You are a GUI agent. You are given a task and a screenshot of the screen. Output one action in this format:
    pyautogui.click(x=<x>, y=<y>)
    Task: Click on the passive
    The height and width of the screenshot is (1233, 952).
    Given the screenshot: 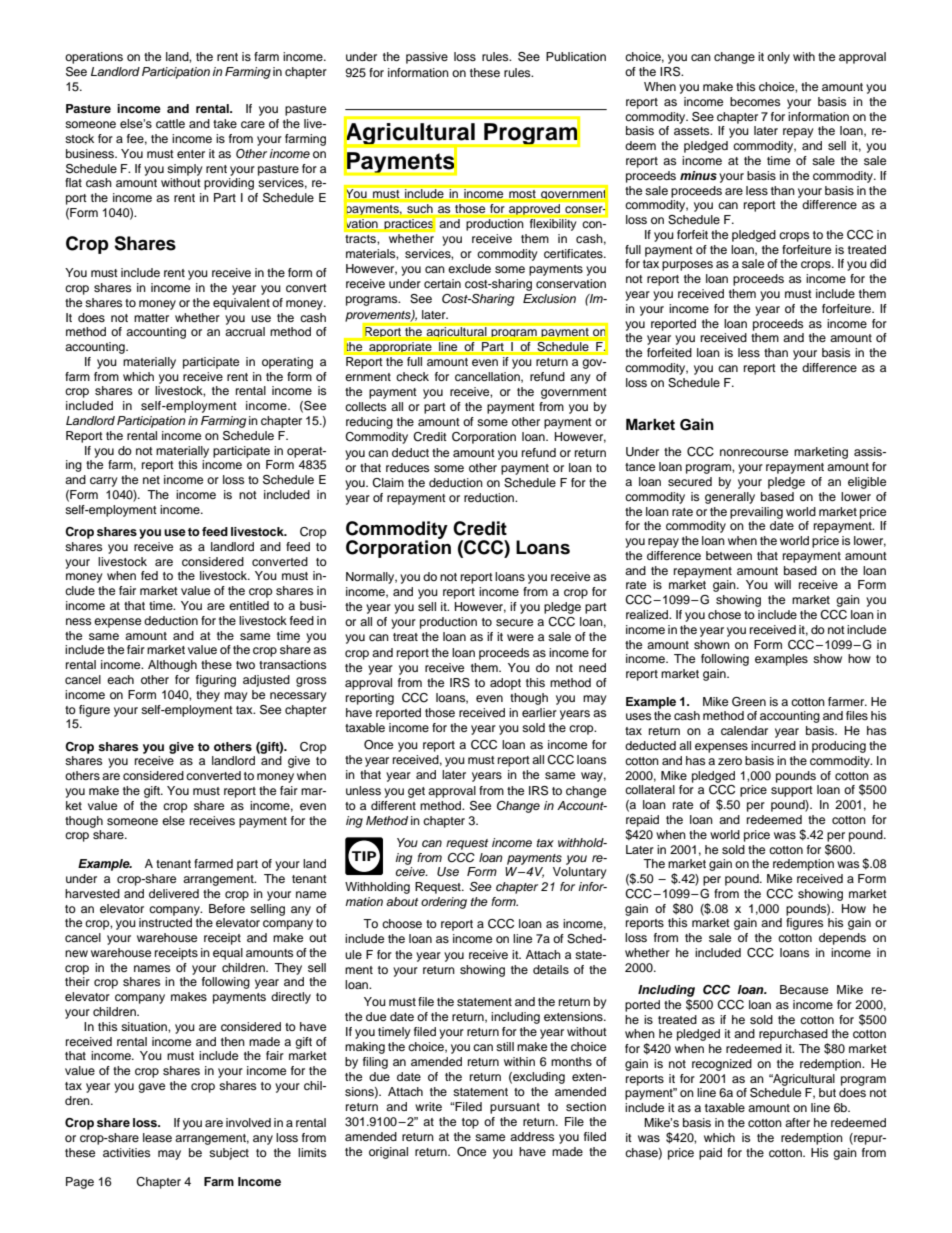 What is the action you would take?
    pyautogui.click(x=427, y=58)
